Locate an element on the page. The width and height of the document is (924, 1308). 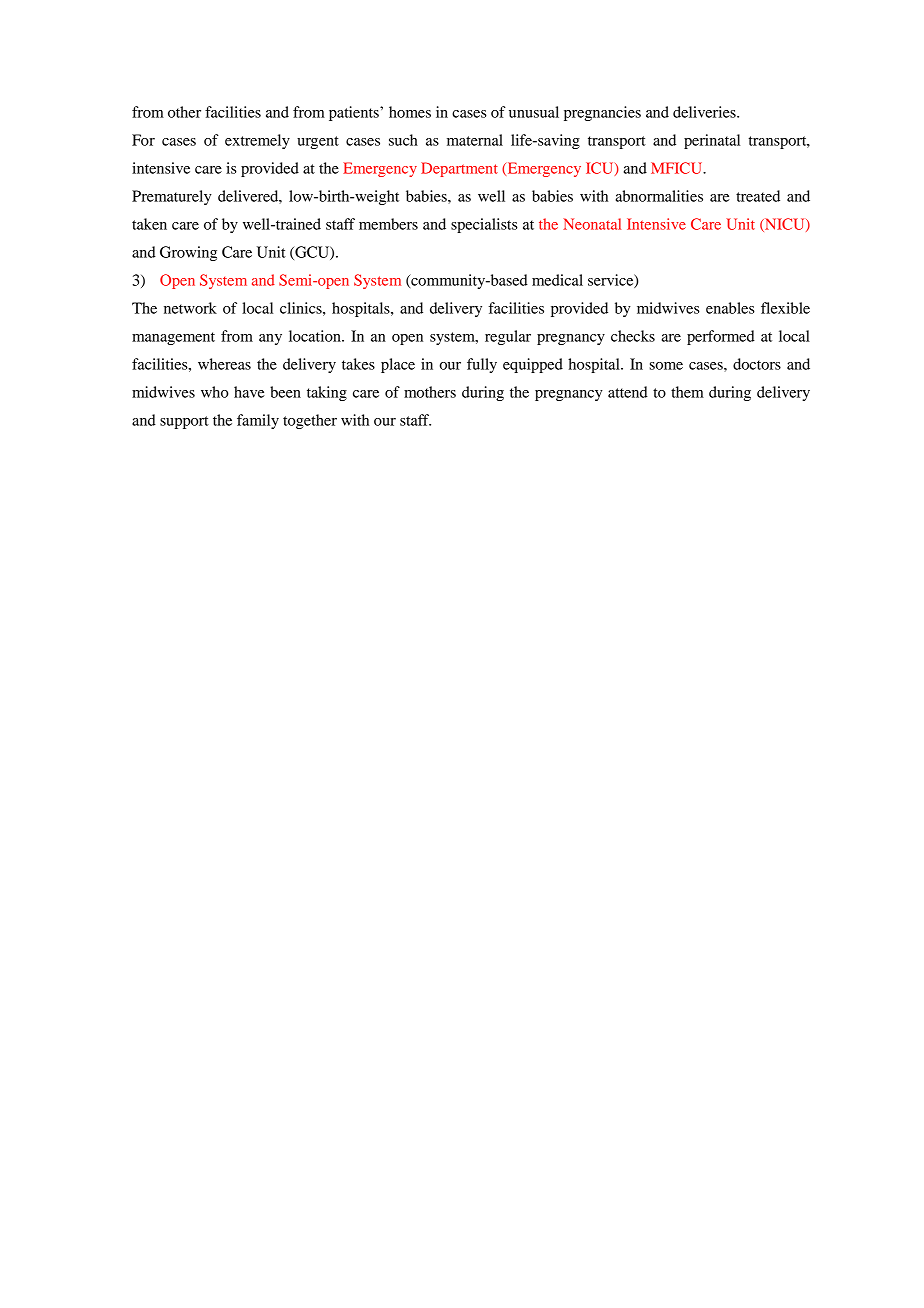
extremely is located at coordinates (257, 141).
